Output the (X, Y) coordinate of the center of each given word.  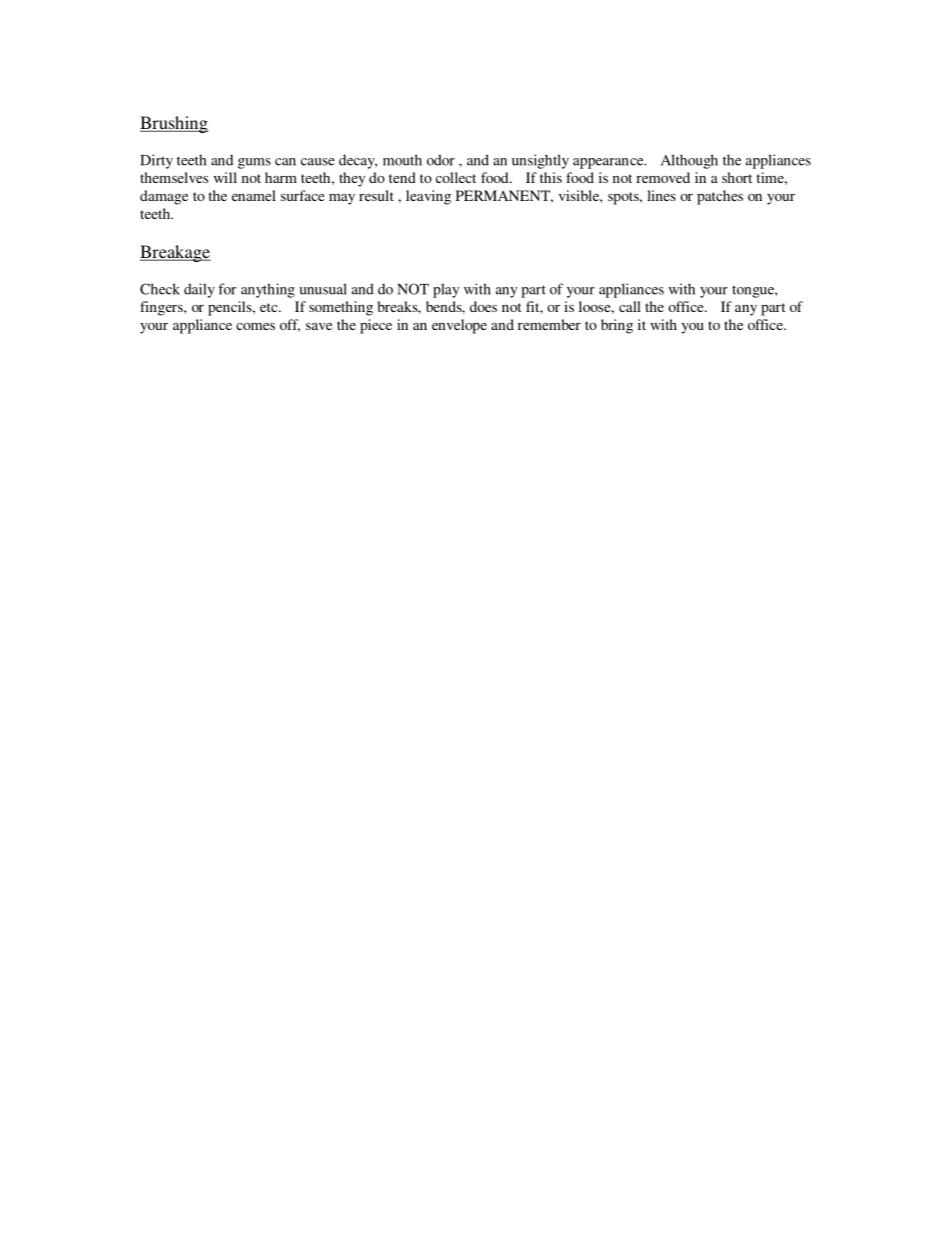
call (630, 306)
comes (255, 326)
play (446, 290)
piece (376, 326)
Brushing (174, 124)
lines (661, 195)
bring (617, 326)
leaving (428, 197)
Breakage (175, 253)
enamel (254, 195)
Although (689, 161)
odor (441, 160)
